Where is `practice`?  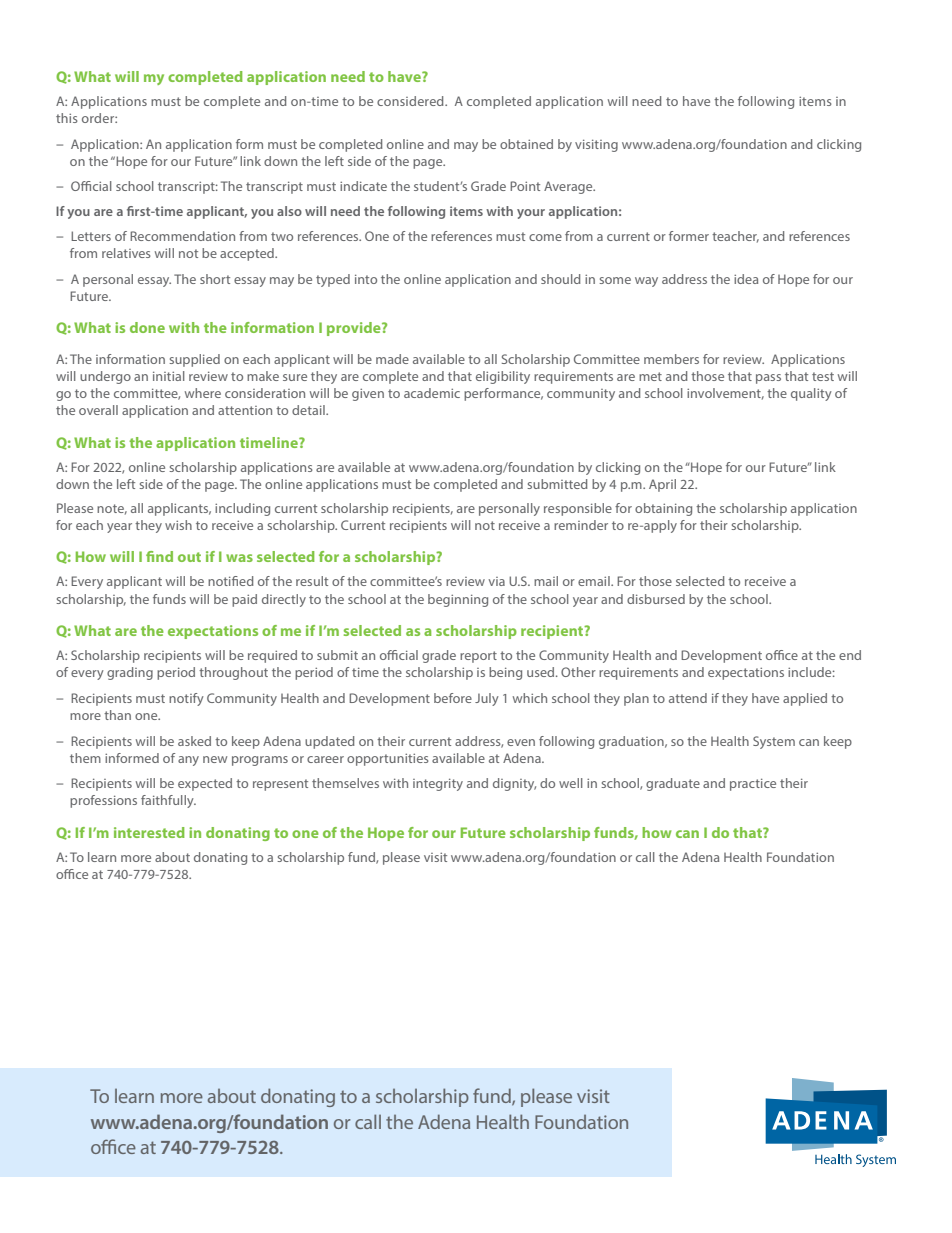
practice is located at coordinates (753, 784).
